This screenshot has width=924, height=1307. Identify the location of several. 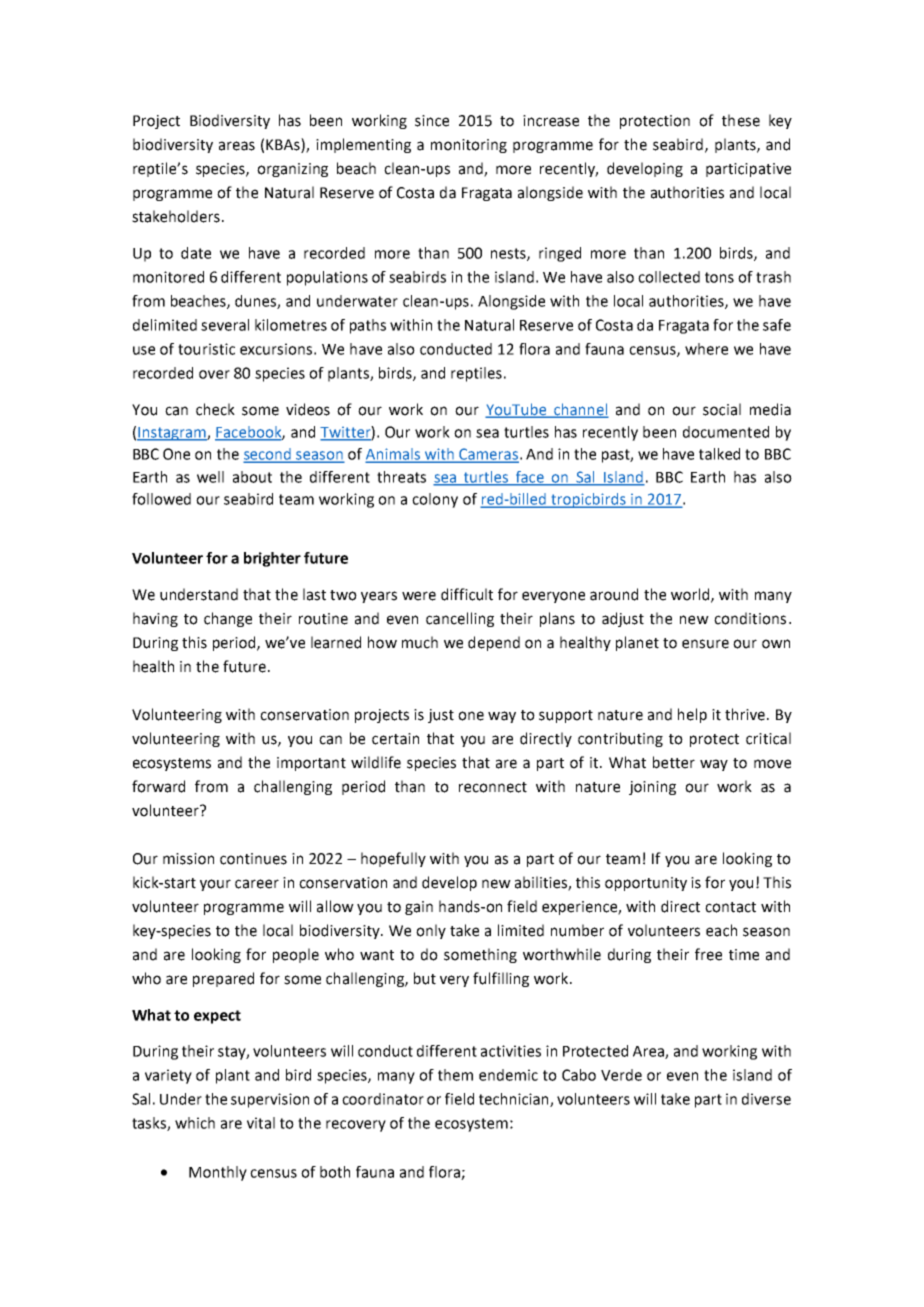
(225, 325).
